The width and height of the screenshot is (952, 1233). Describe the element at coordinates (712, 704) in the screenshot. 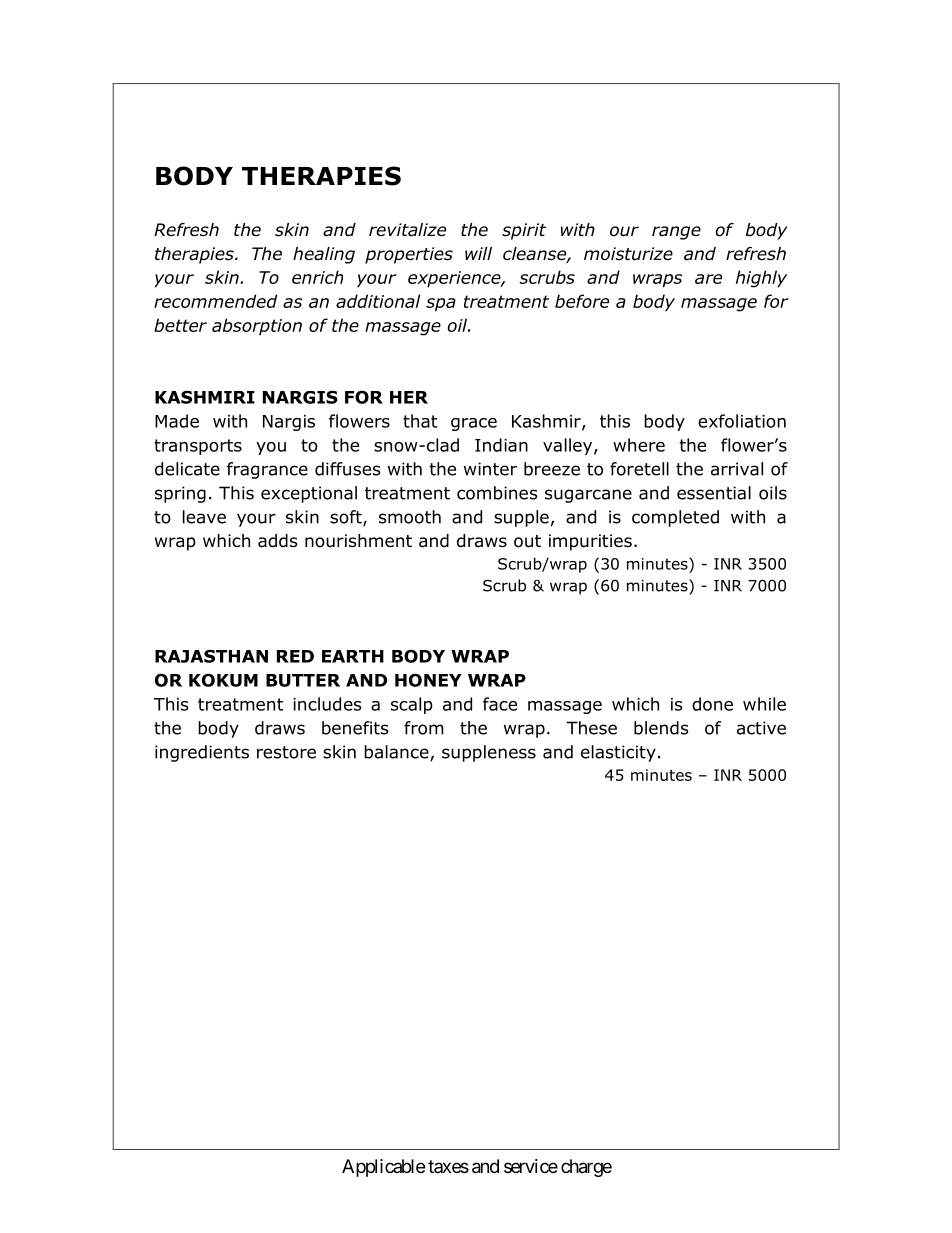

I see `done` at that location.
